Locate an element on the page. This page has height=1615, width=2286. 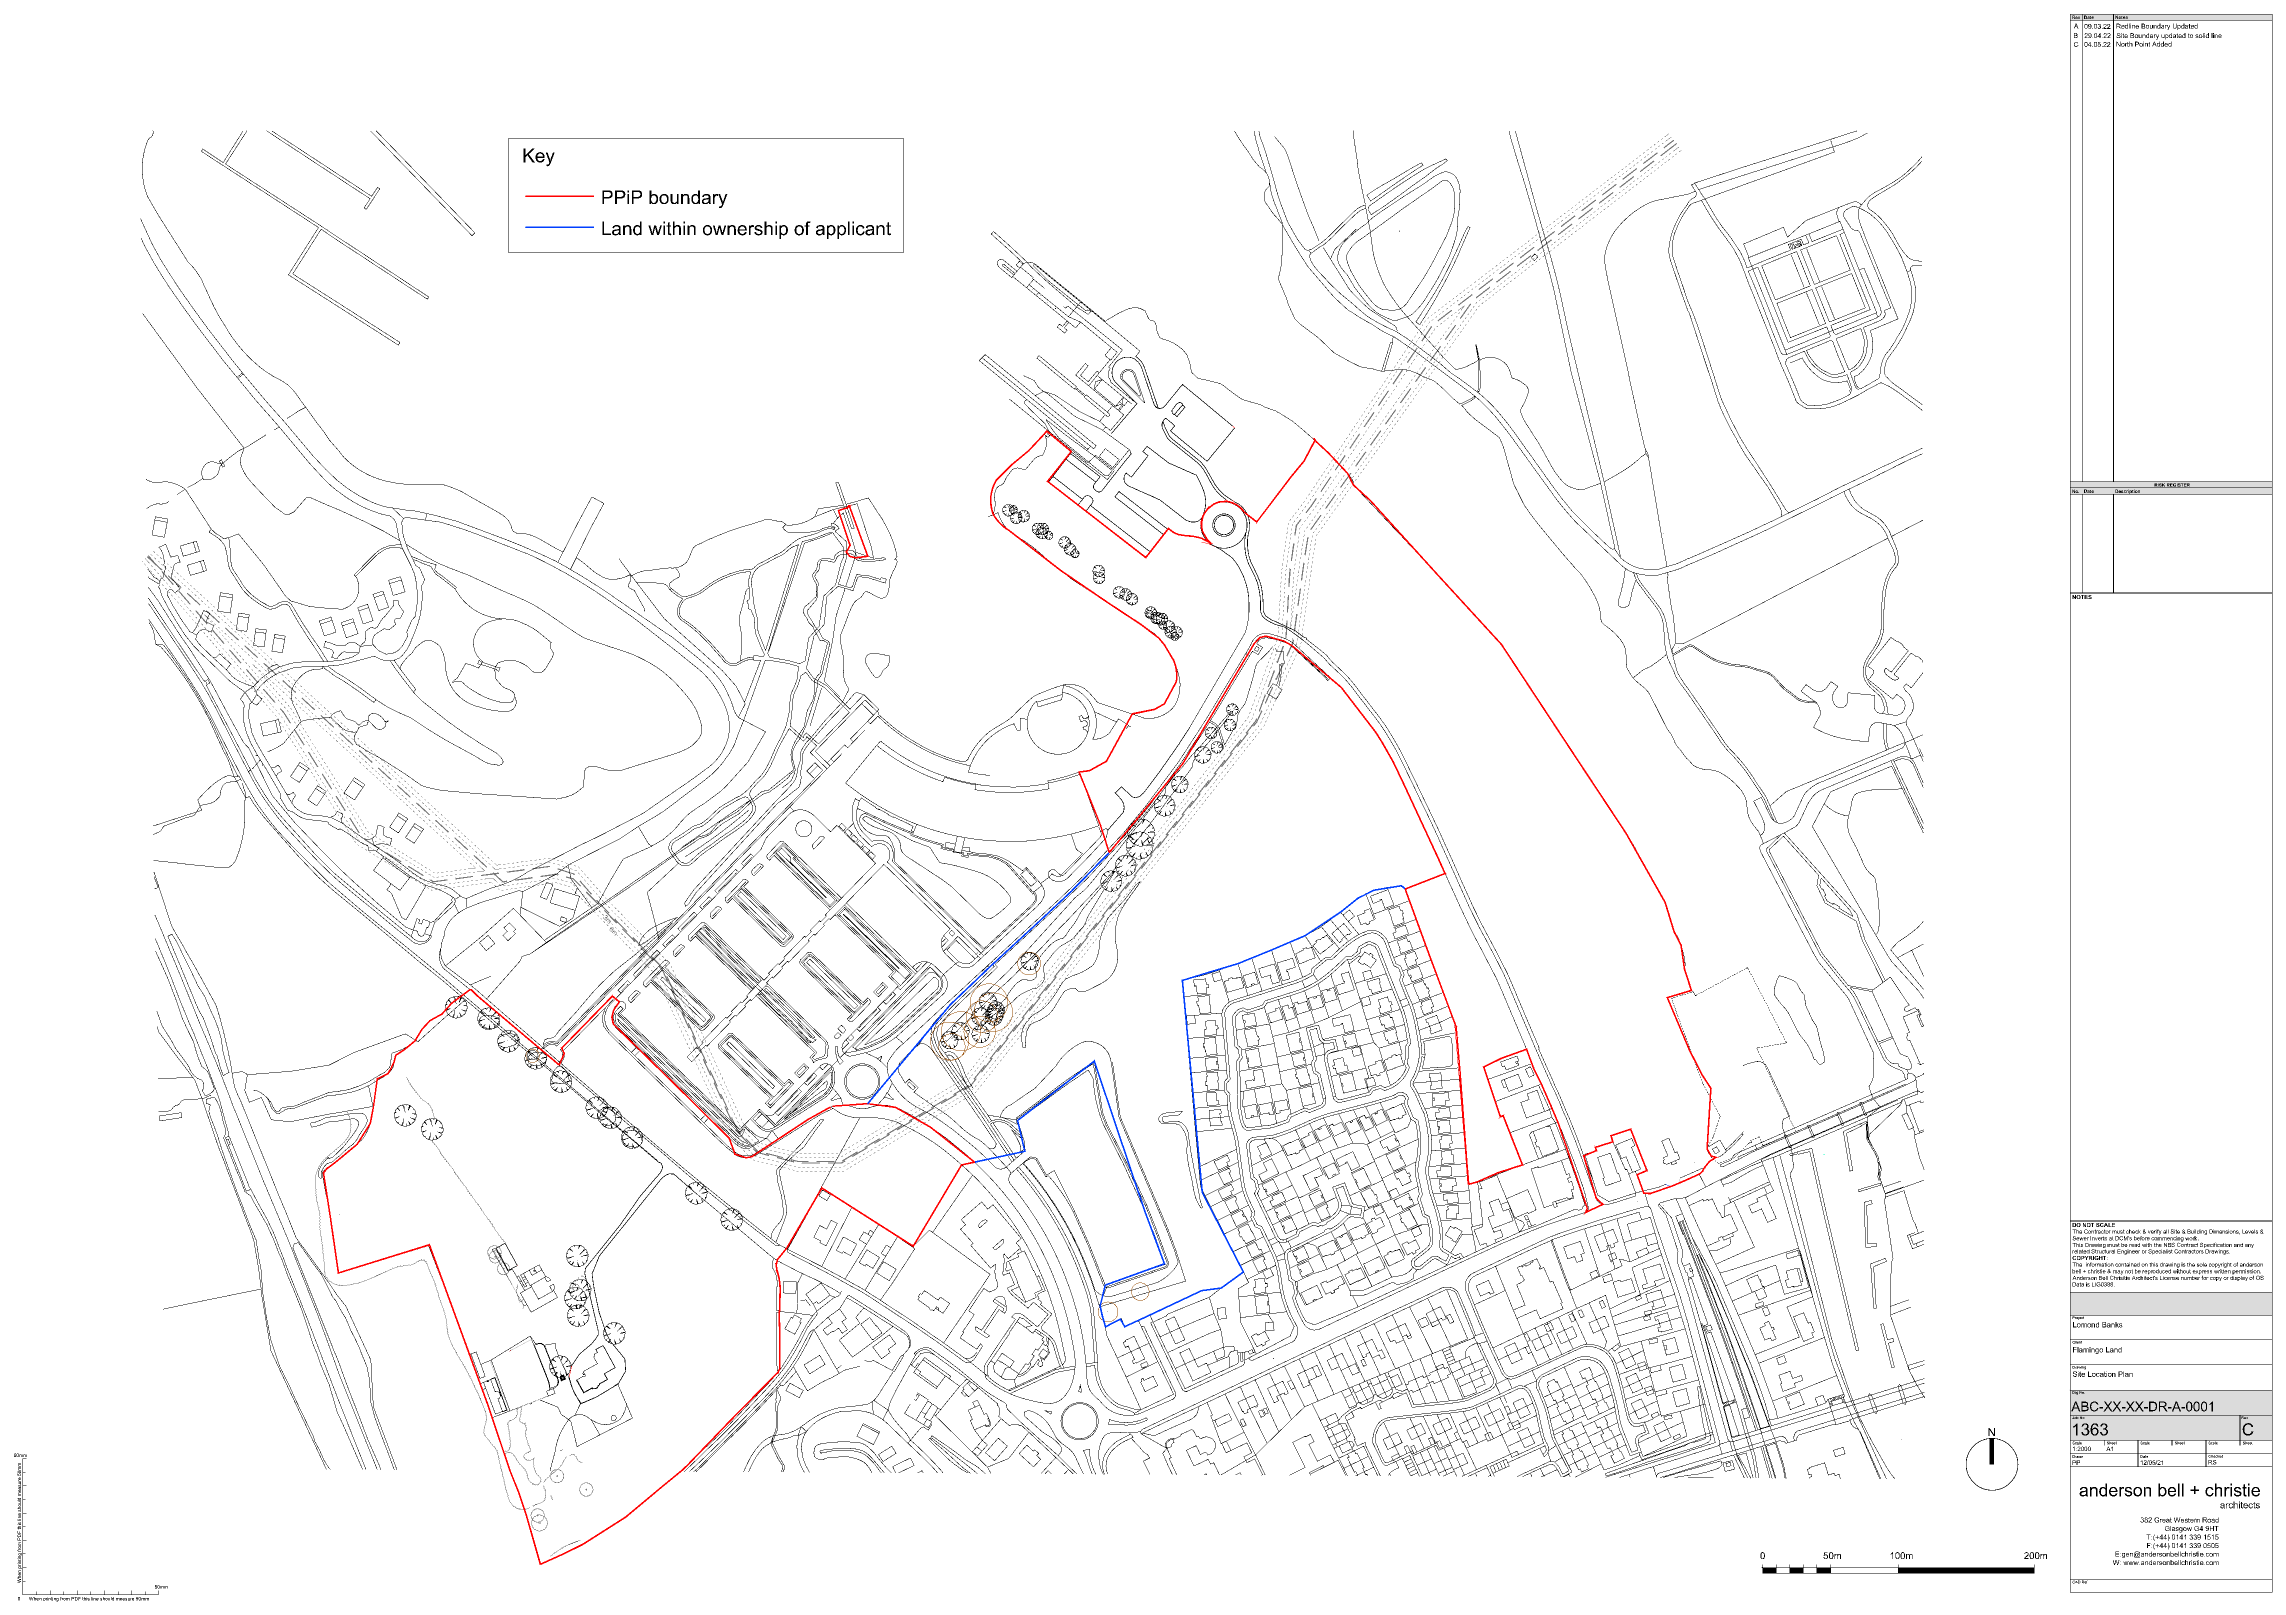
Ref is located at coordinates (2085, 1581).
